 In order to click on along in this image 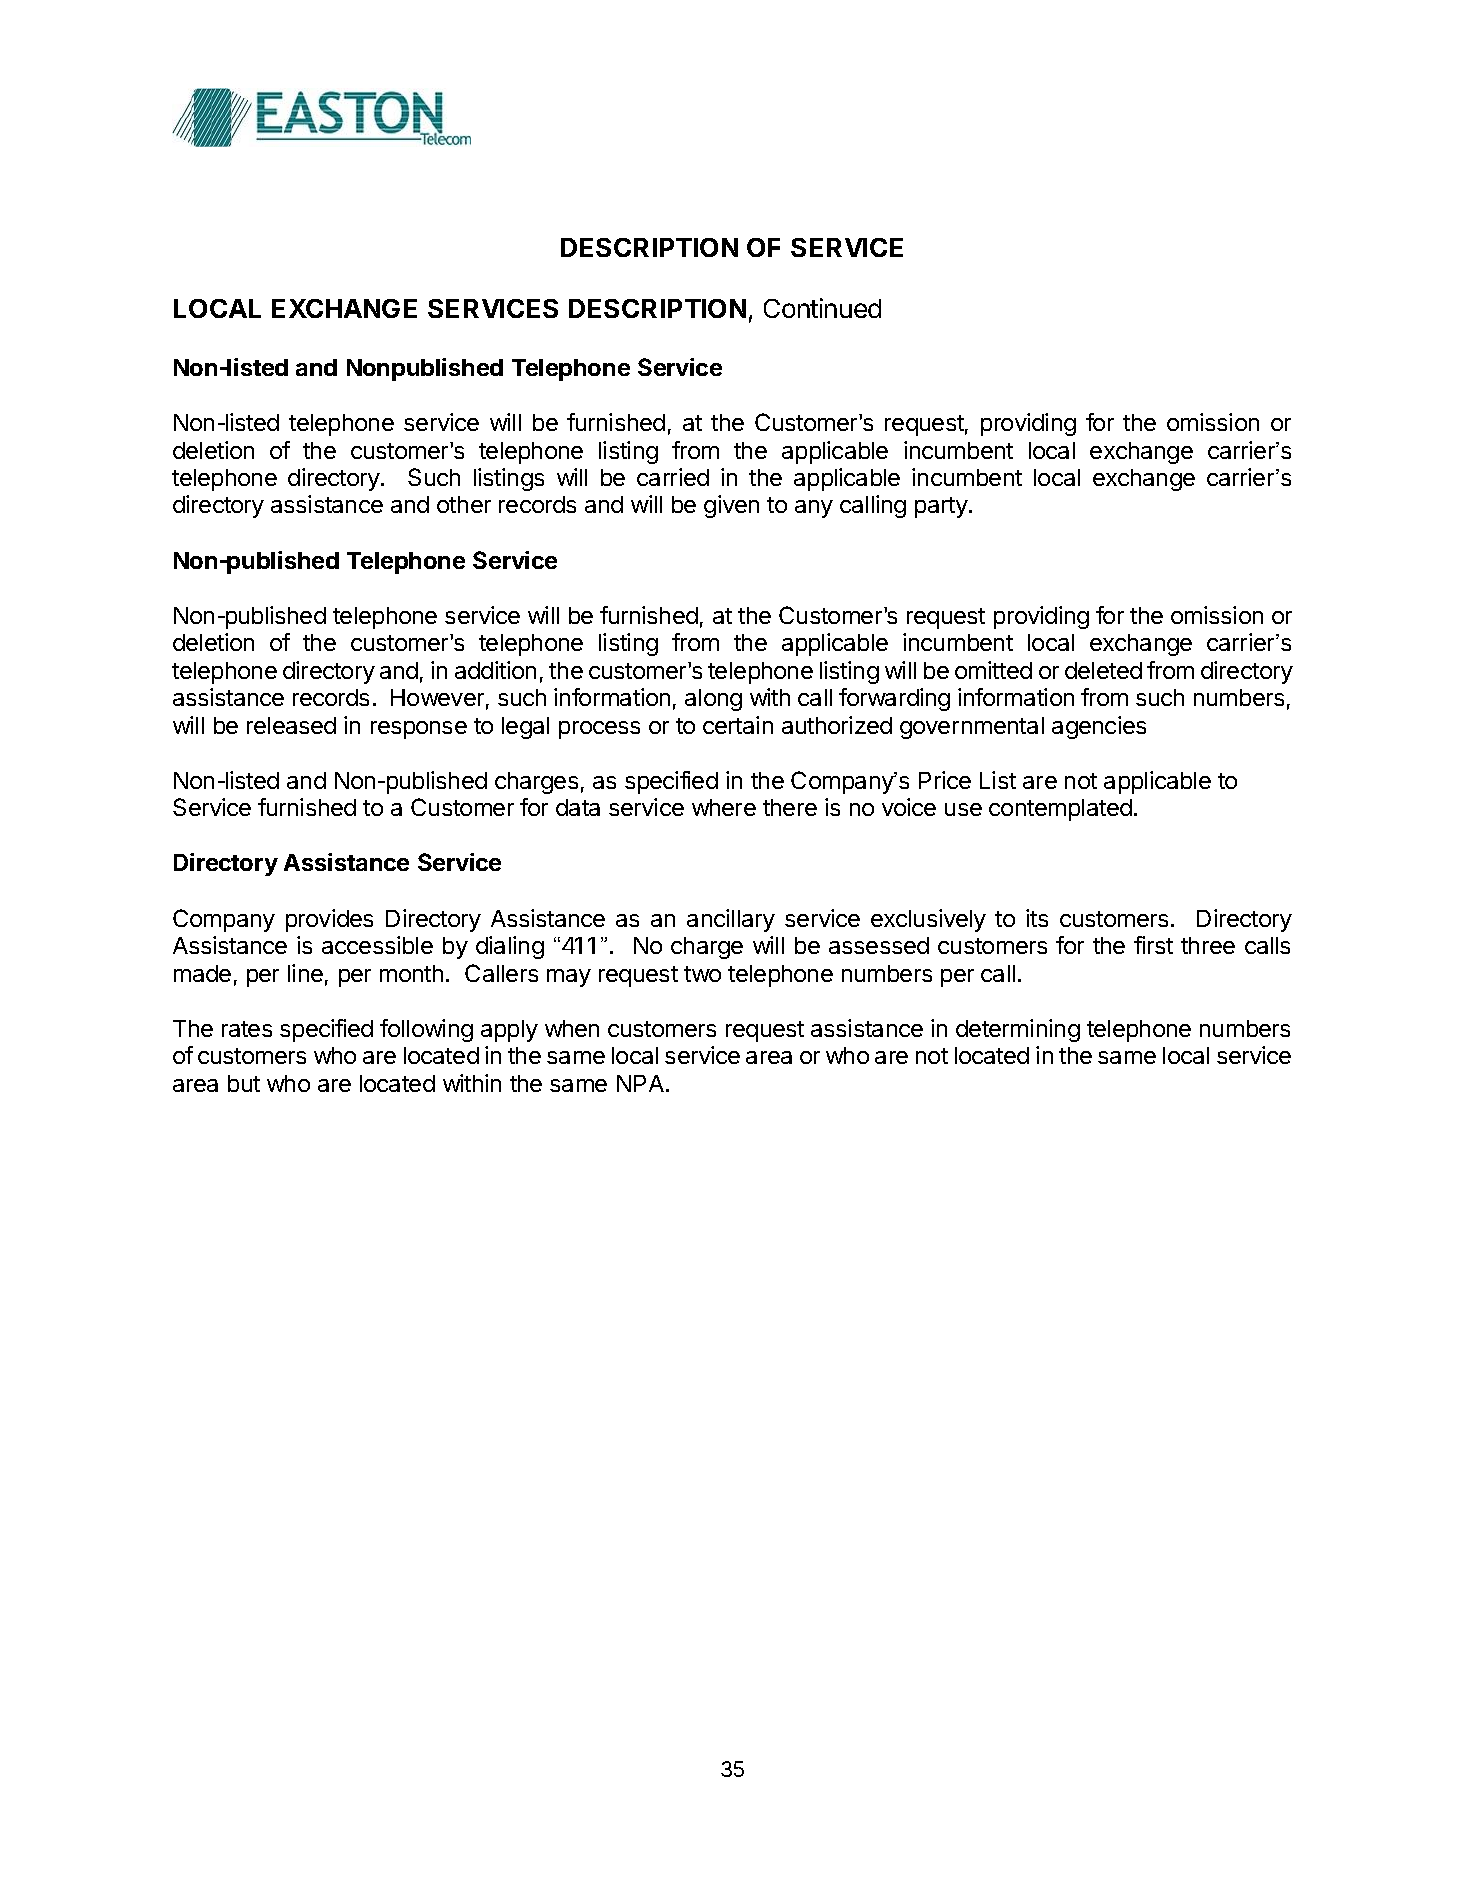, I will do `click(713, 700)`.
